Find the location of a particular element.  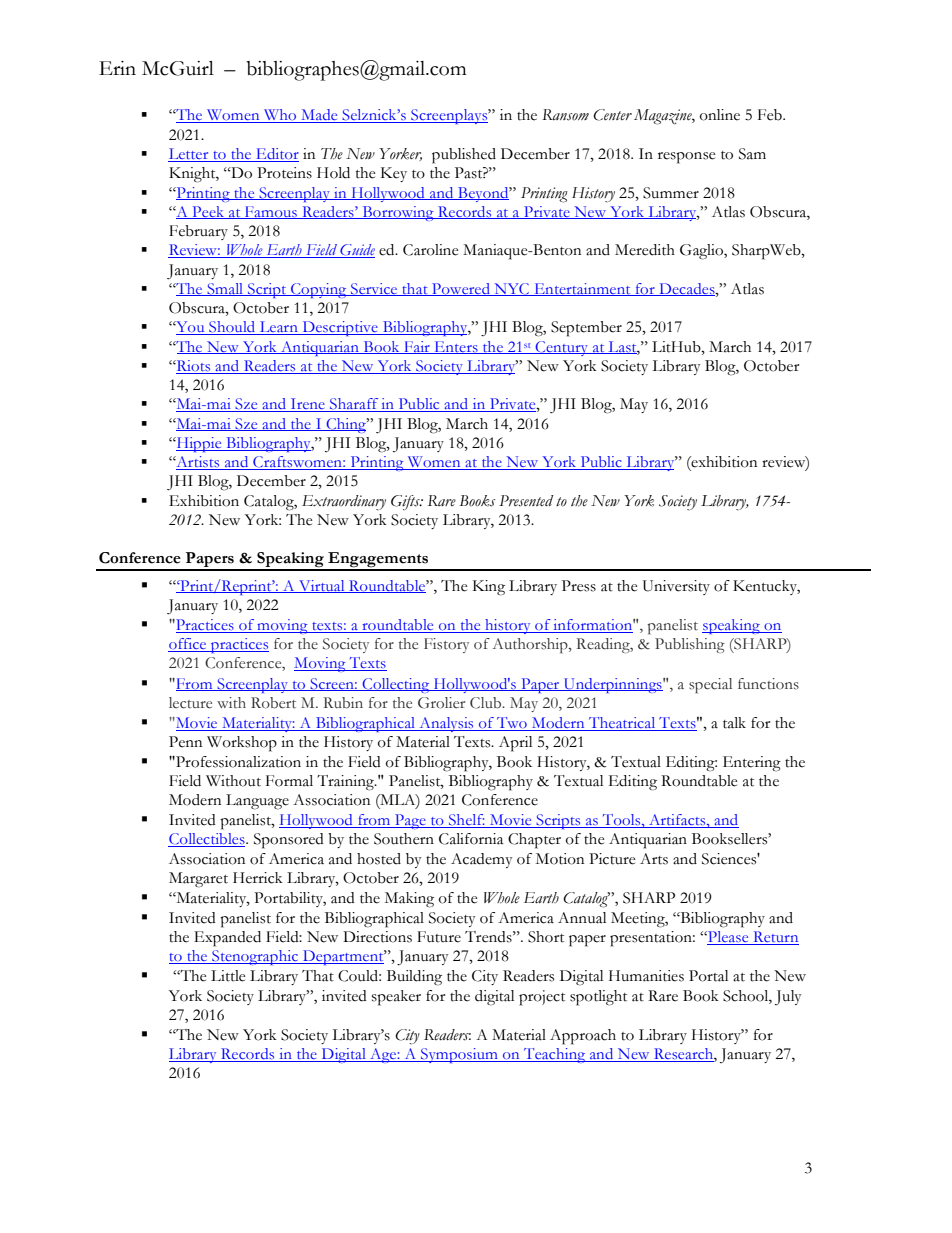

Symposium is located at coordinates (459, 1055).
